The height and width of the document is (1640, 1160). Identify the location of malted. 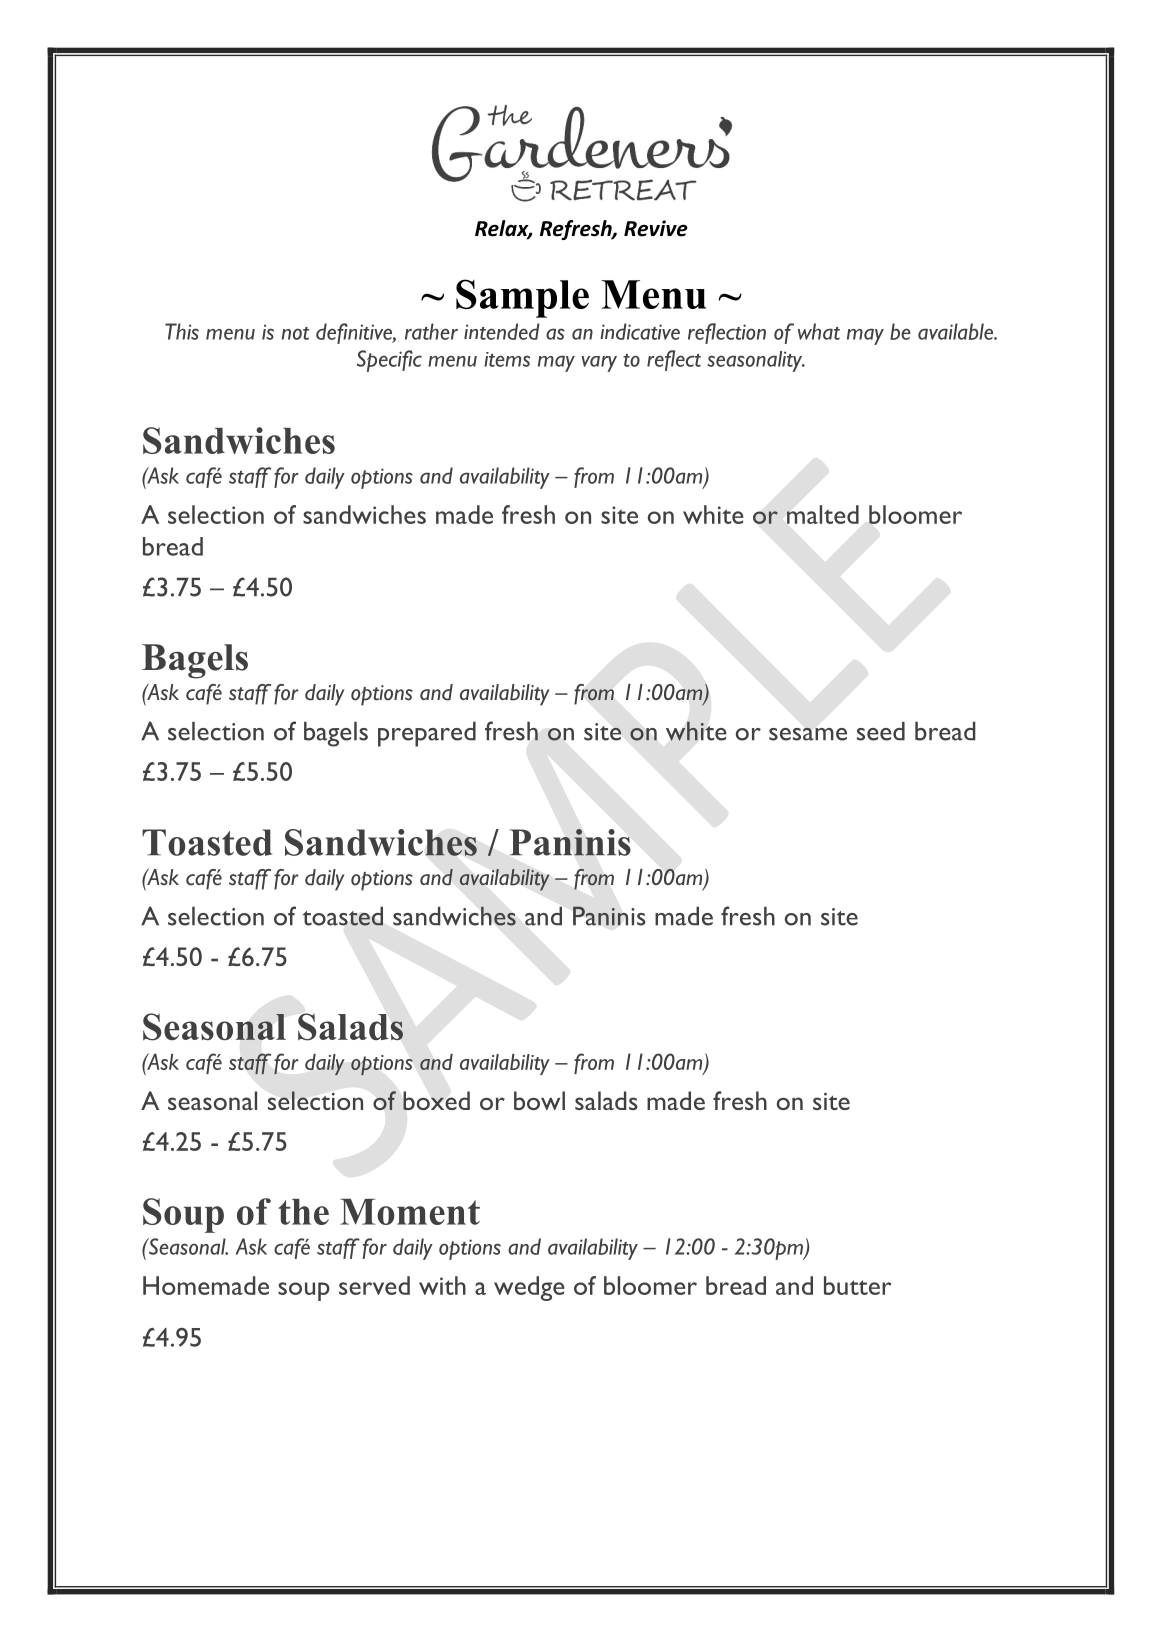
(823, 514).
